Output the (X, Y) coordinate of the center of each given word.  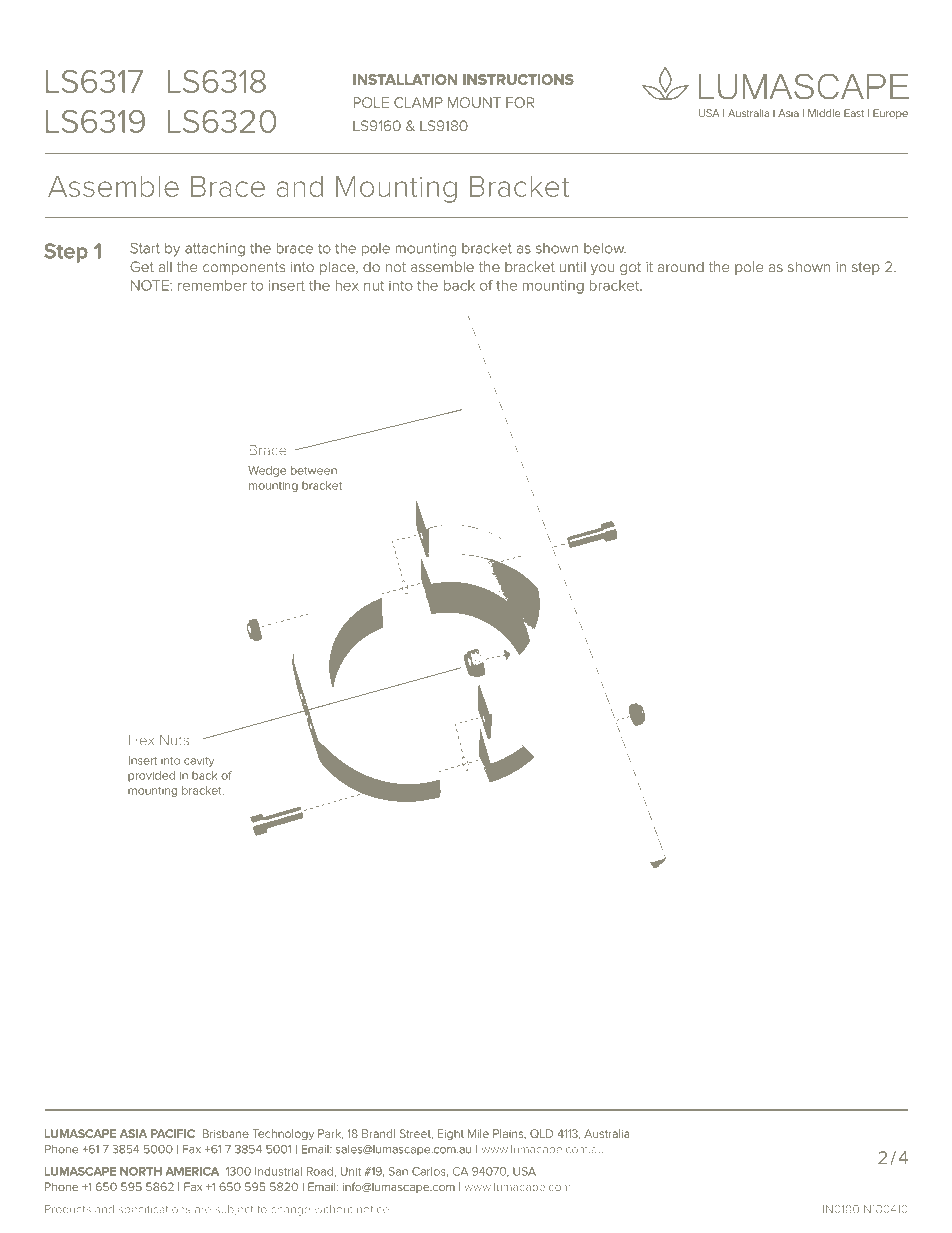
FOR (520, 102)
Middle (824, 113)
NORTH (141, 1171)
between (314, 470)
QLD (541, 1133)
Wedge (267, 471)
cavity (199, 762)
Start (145, 248)
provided (151, 776)
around (681, 267)
